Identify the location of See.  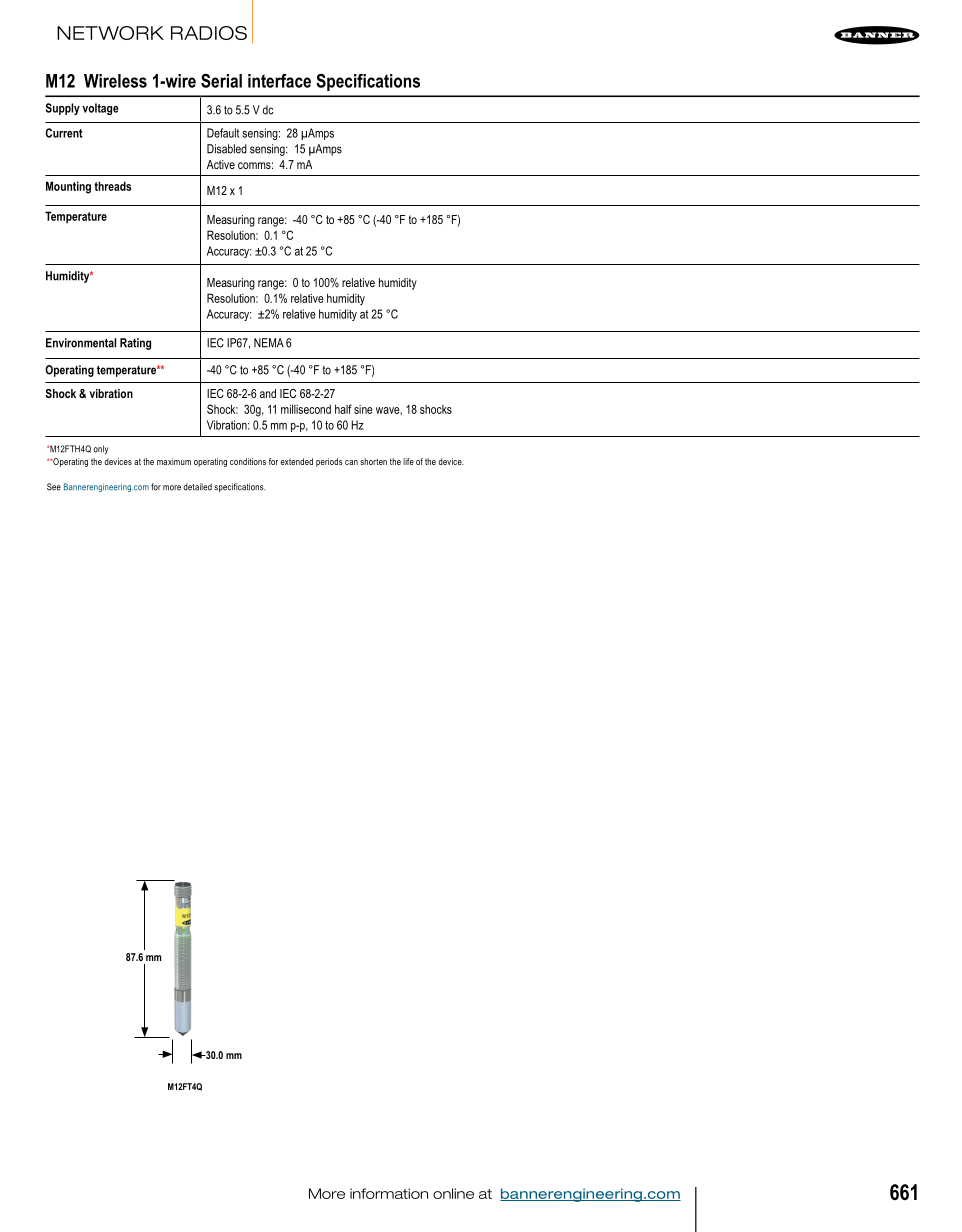
(54, 487).
